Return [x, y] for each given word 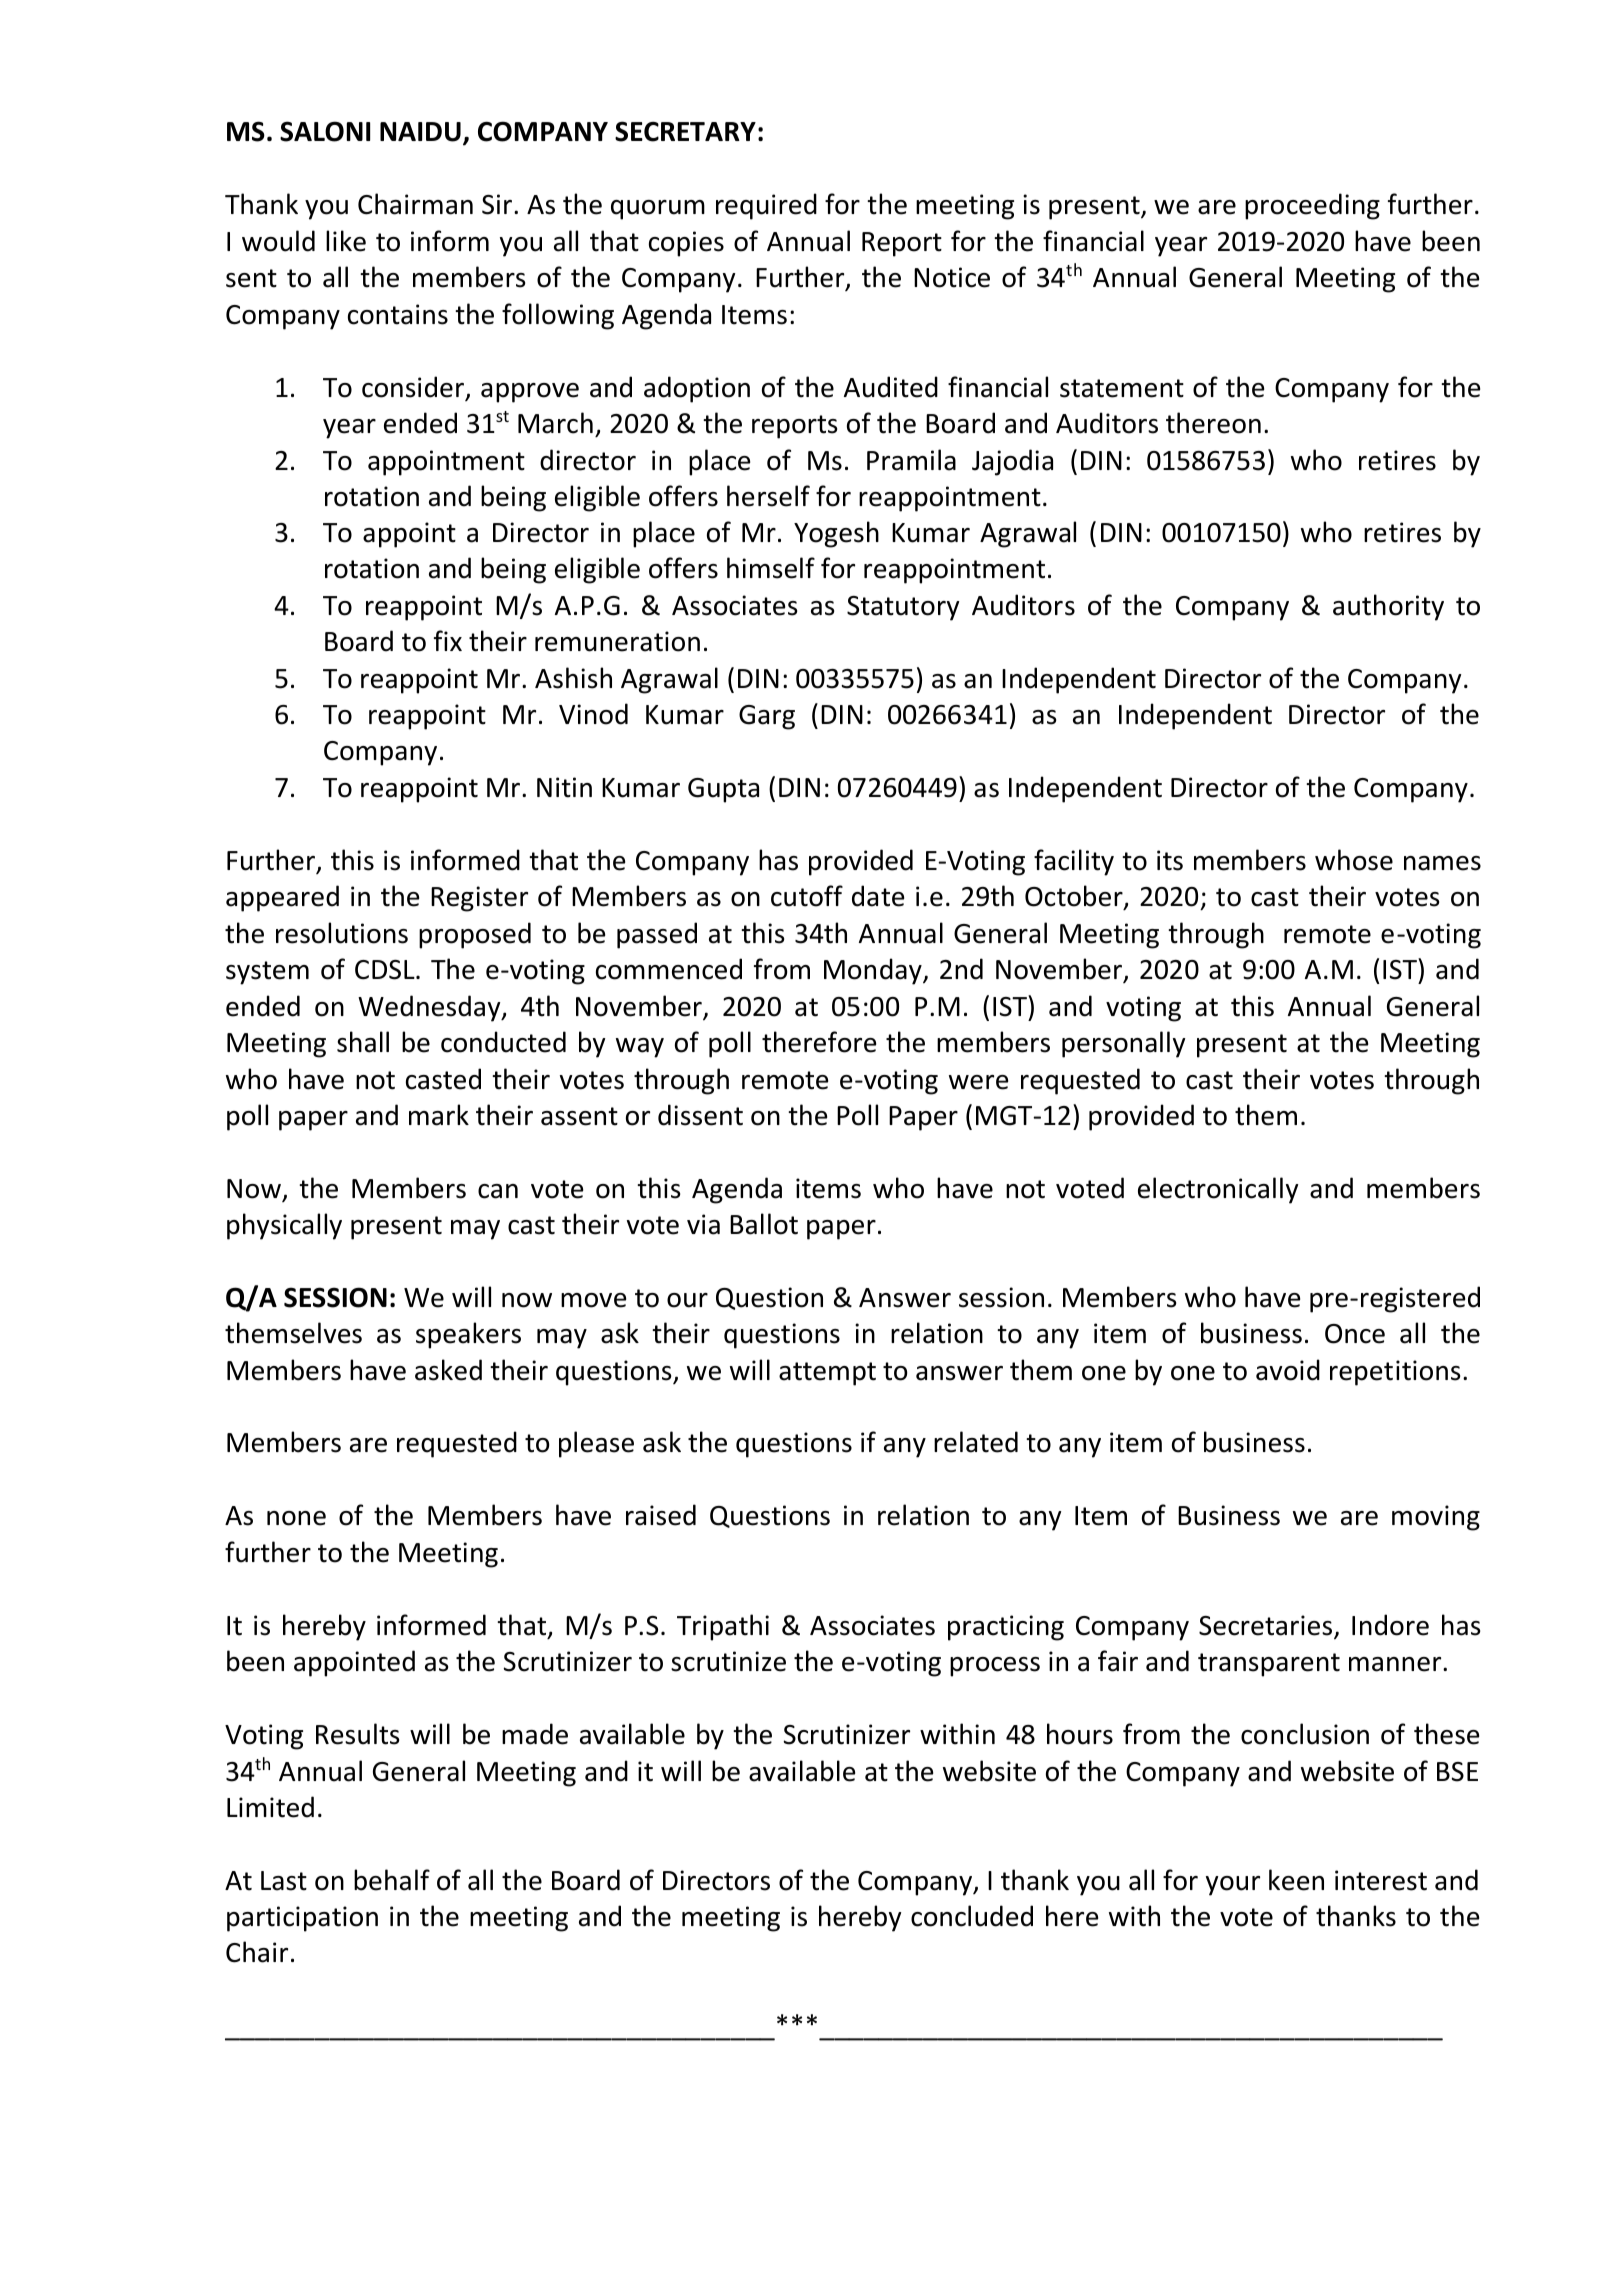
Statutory [903, 608]
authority [1388, 607]
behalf [392, 1880]
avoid [1288, 1370]
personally [1123, 1044]
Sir [497, 204]
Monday [874, 971]
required [766, 206]
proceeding [1312, 206]
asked [448, 1370]
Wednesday [430, 1008]
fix [448, 640]
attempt [827, 1374]
